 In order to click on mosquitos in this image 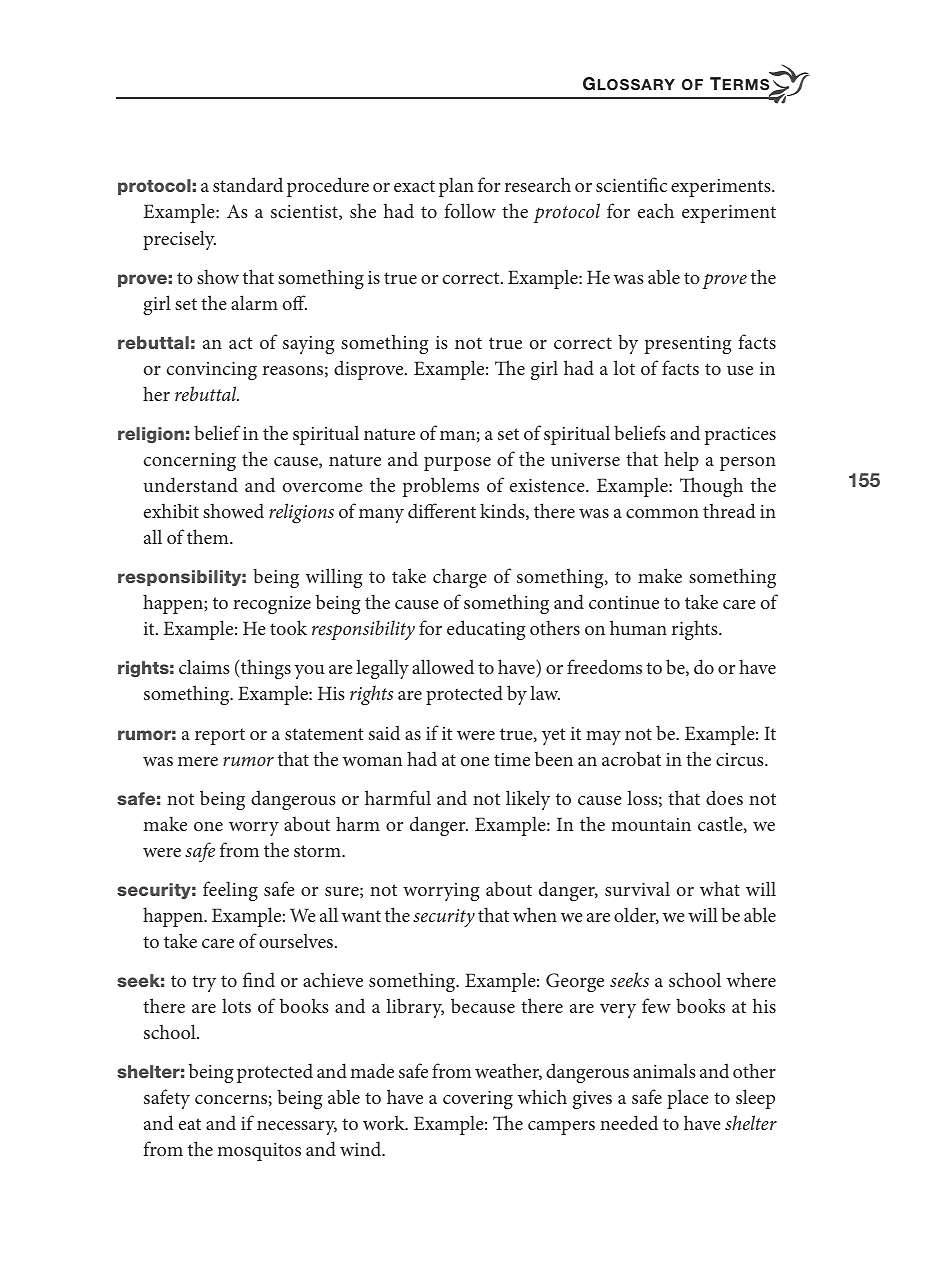, I will do `click(259, 1152)`.
